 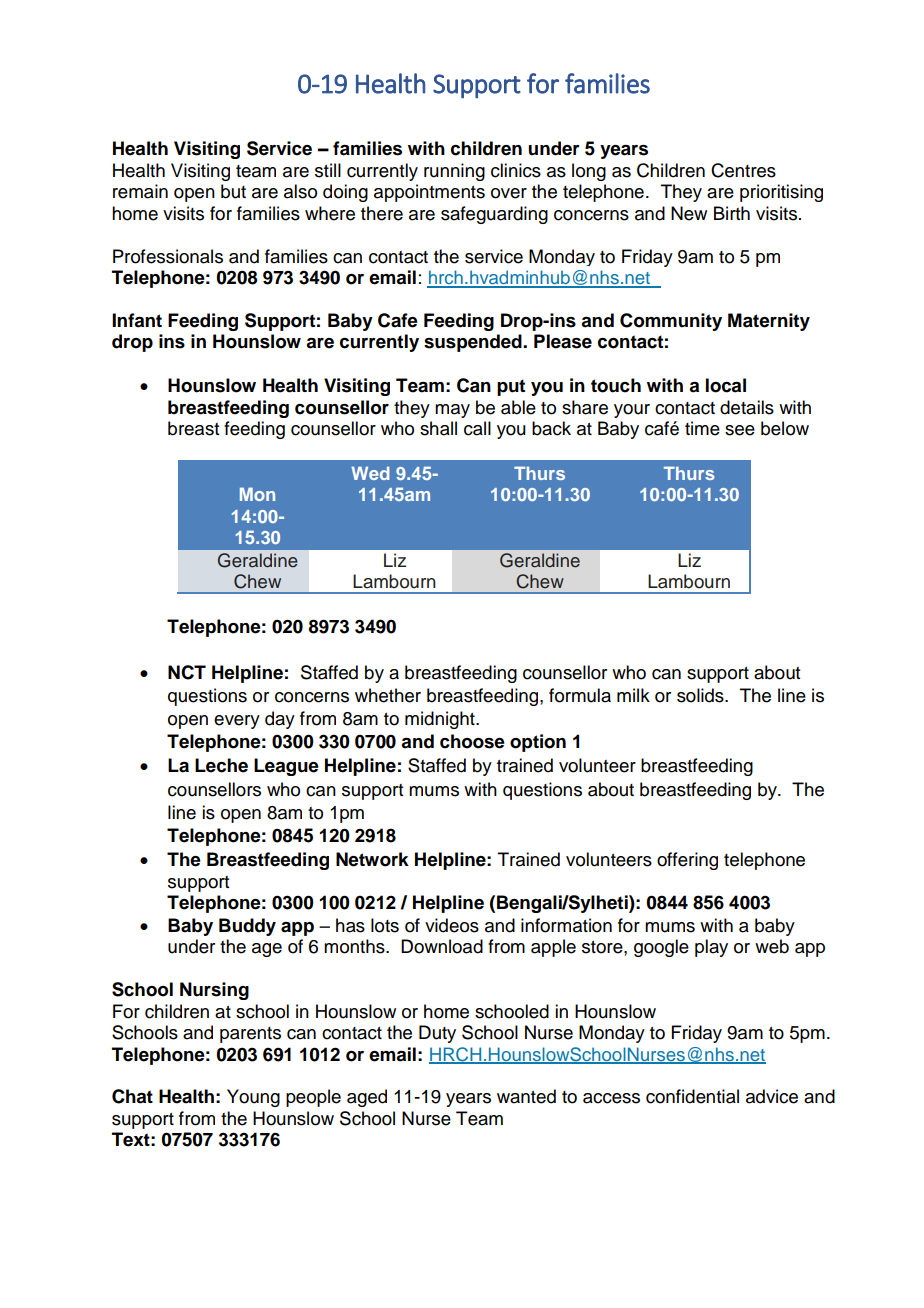 What do you see at coordinates (689, 213) in the screenshot?
I see `New` at bounding box center [689, 213].
